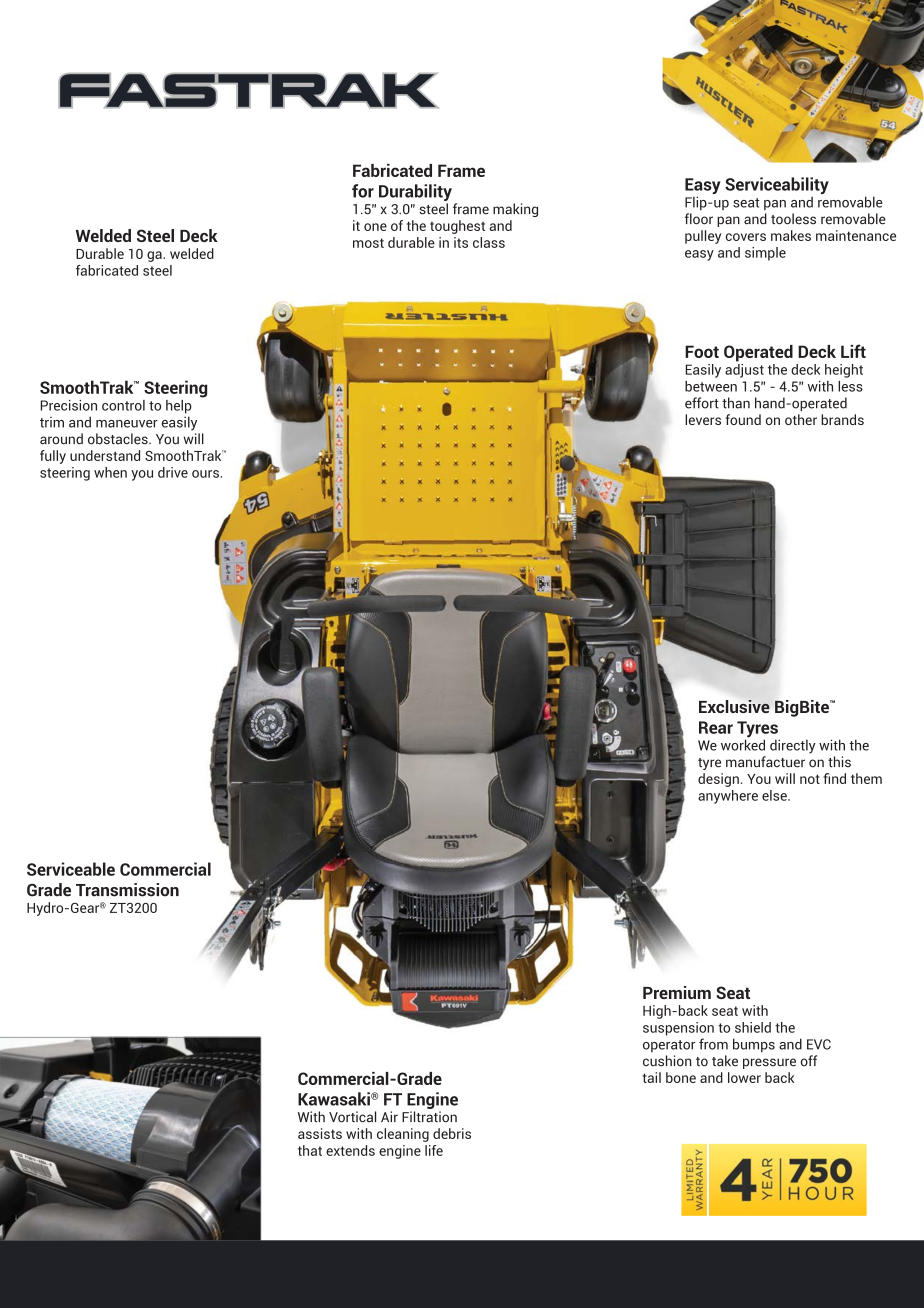 The width and height of the screenshot is (924, 1308). What do you see at coordinates (734, 706) in the screenshot?
I see `Exclusive` at bounding box center [734, 706].
